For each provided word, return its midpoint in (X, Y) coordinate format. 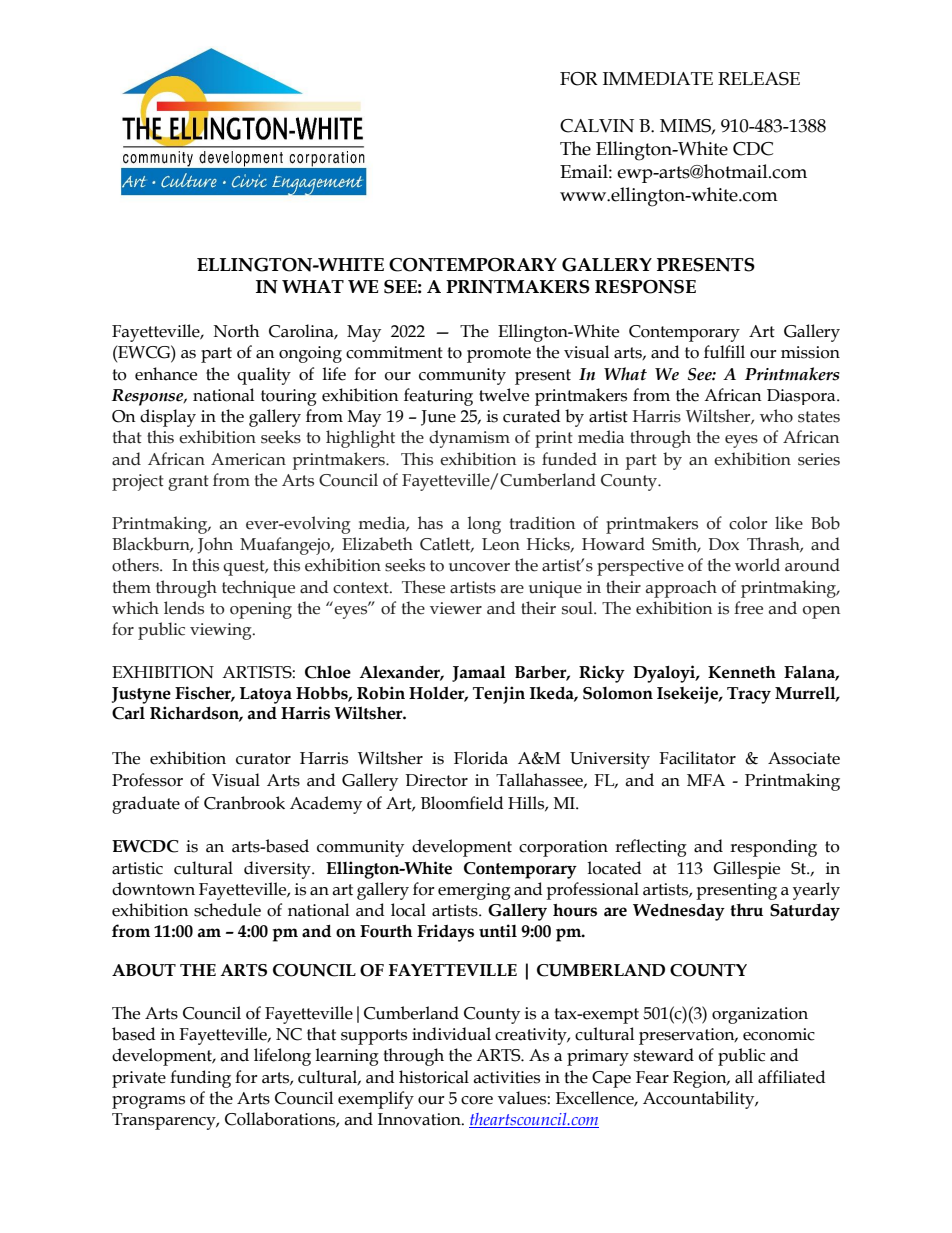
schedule (227, 910)
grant (188, 483)
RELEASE (759, 79)
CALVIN (597, 126)
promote (499, 355)
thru (746, 910)
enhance (166, 374)
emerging (474, 891)
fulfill (724, 352)
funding (200, 1079)
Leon (501, 544)
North (236, 331)
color (748, 523)
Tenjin (499, 695)
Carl (128, 713)
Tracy (749, 695)
